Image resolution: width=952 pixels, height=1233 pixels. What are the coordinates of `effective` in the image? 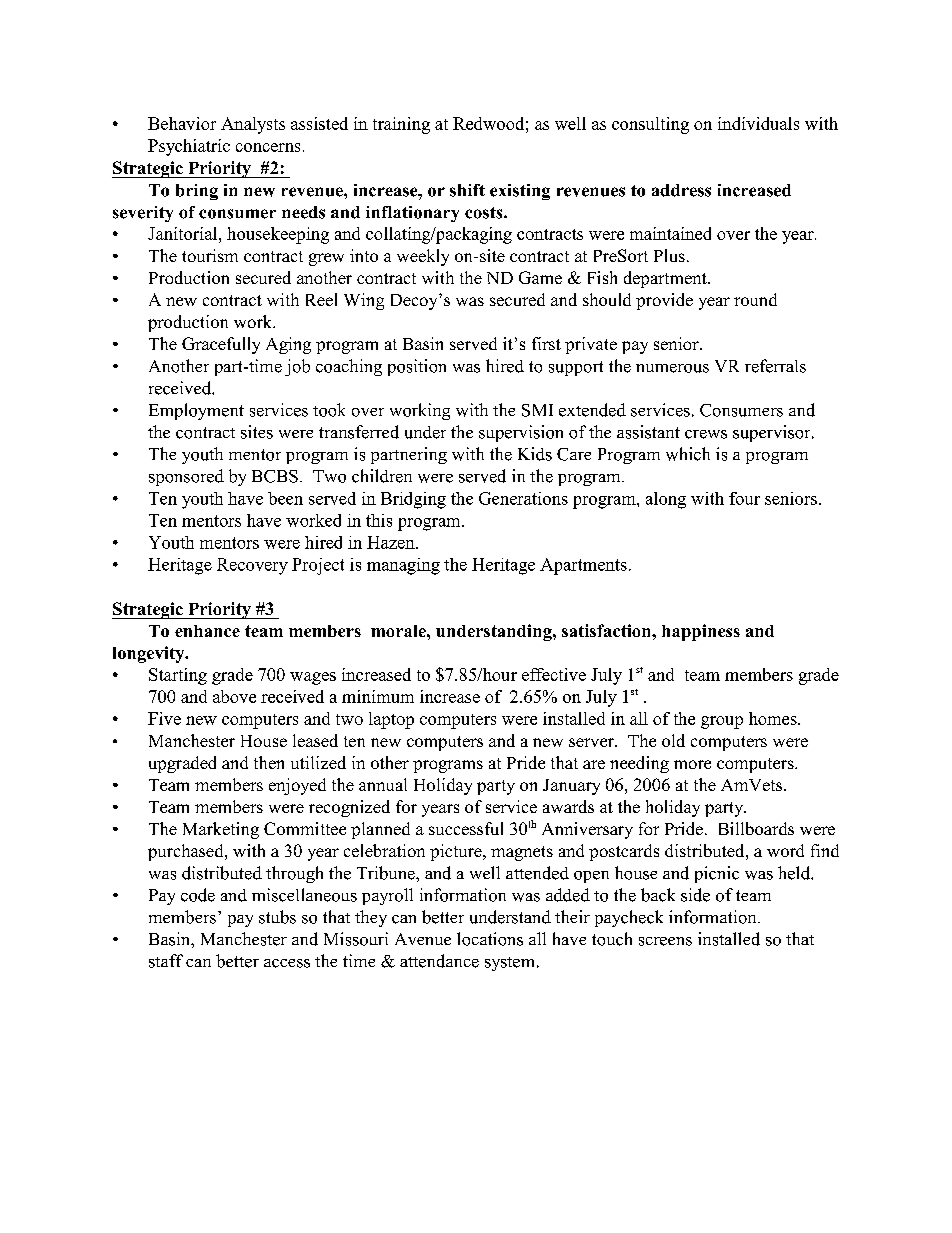 It's located at (554, 674).
